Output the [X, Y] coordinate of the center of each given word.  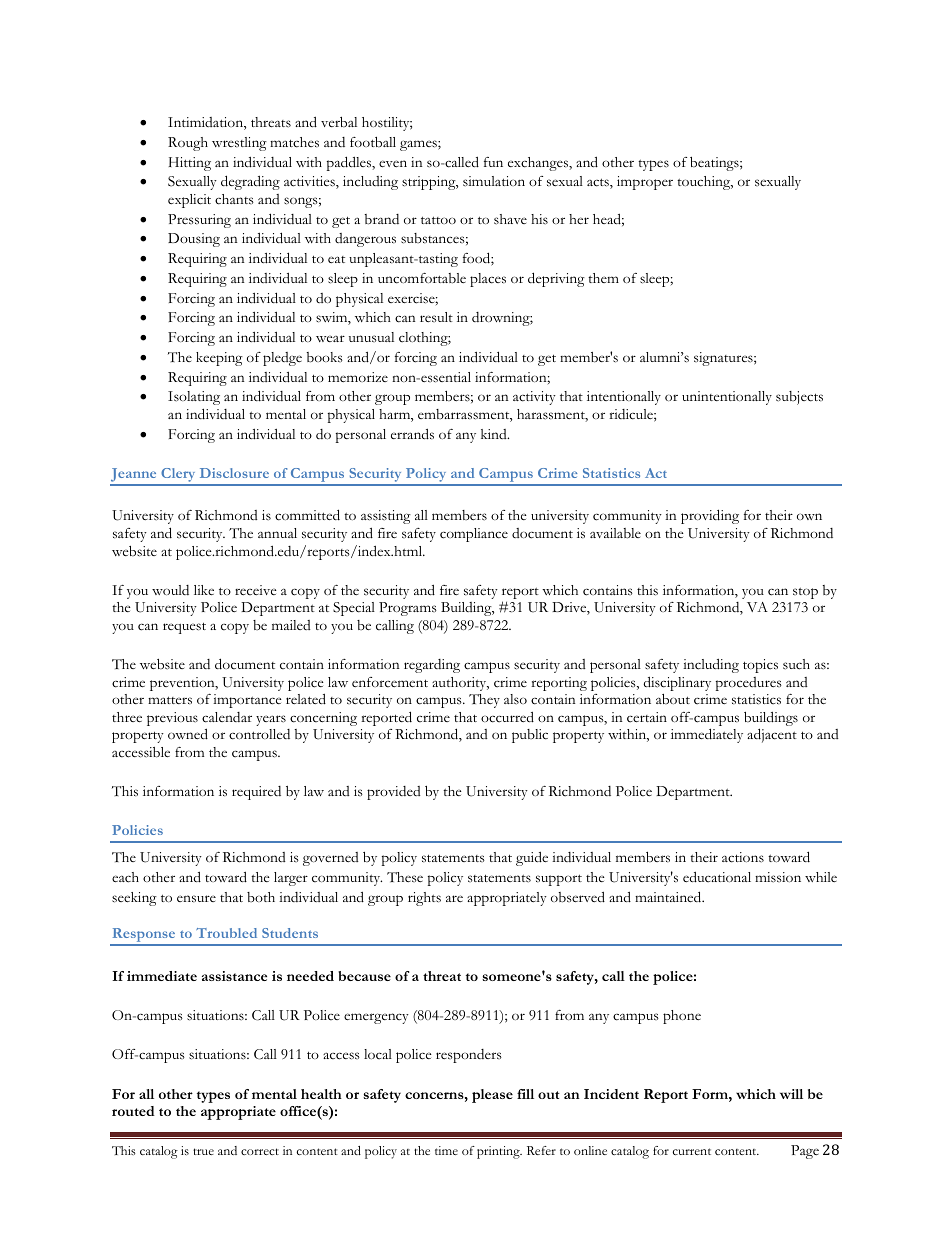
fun [493, 162]
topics [760, 666]
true [203, 1151]
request [184, 628]
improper [645, 183]
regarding [432, 666]
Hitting [190, 164]
